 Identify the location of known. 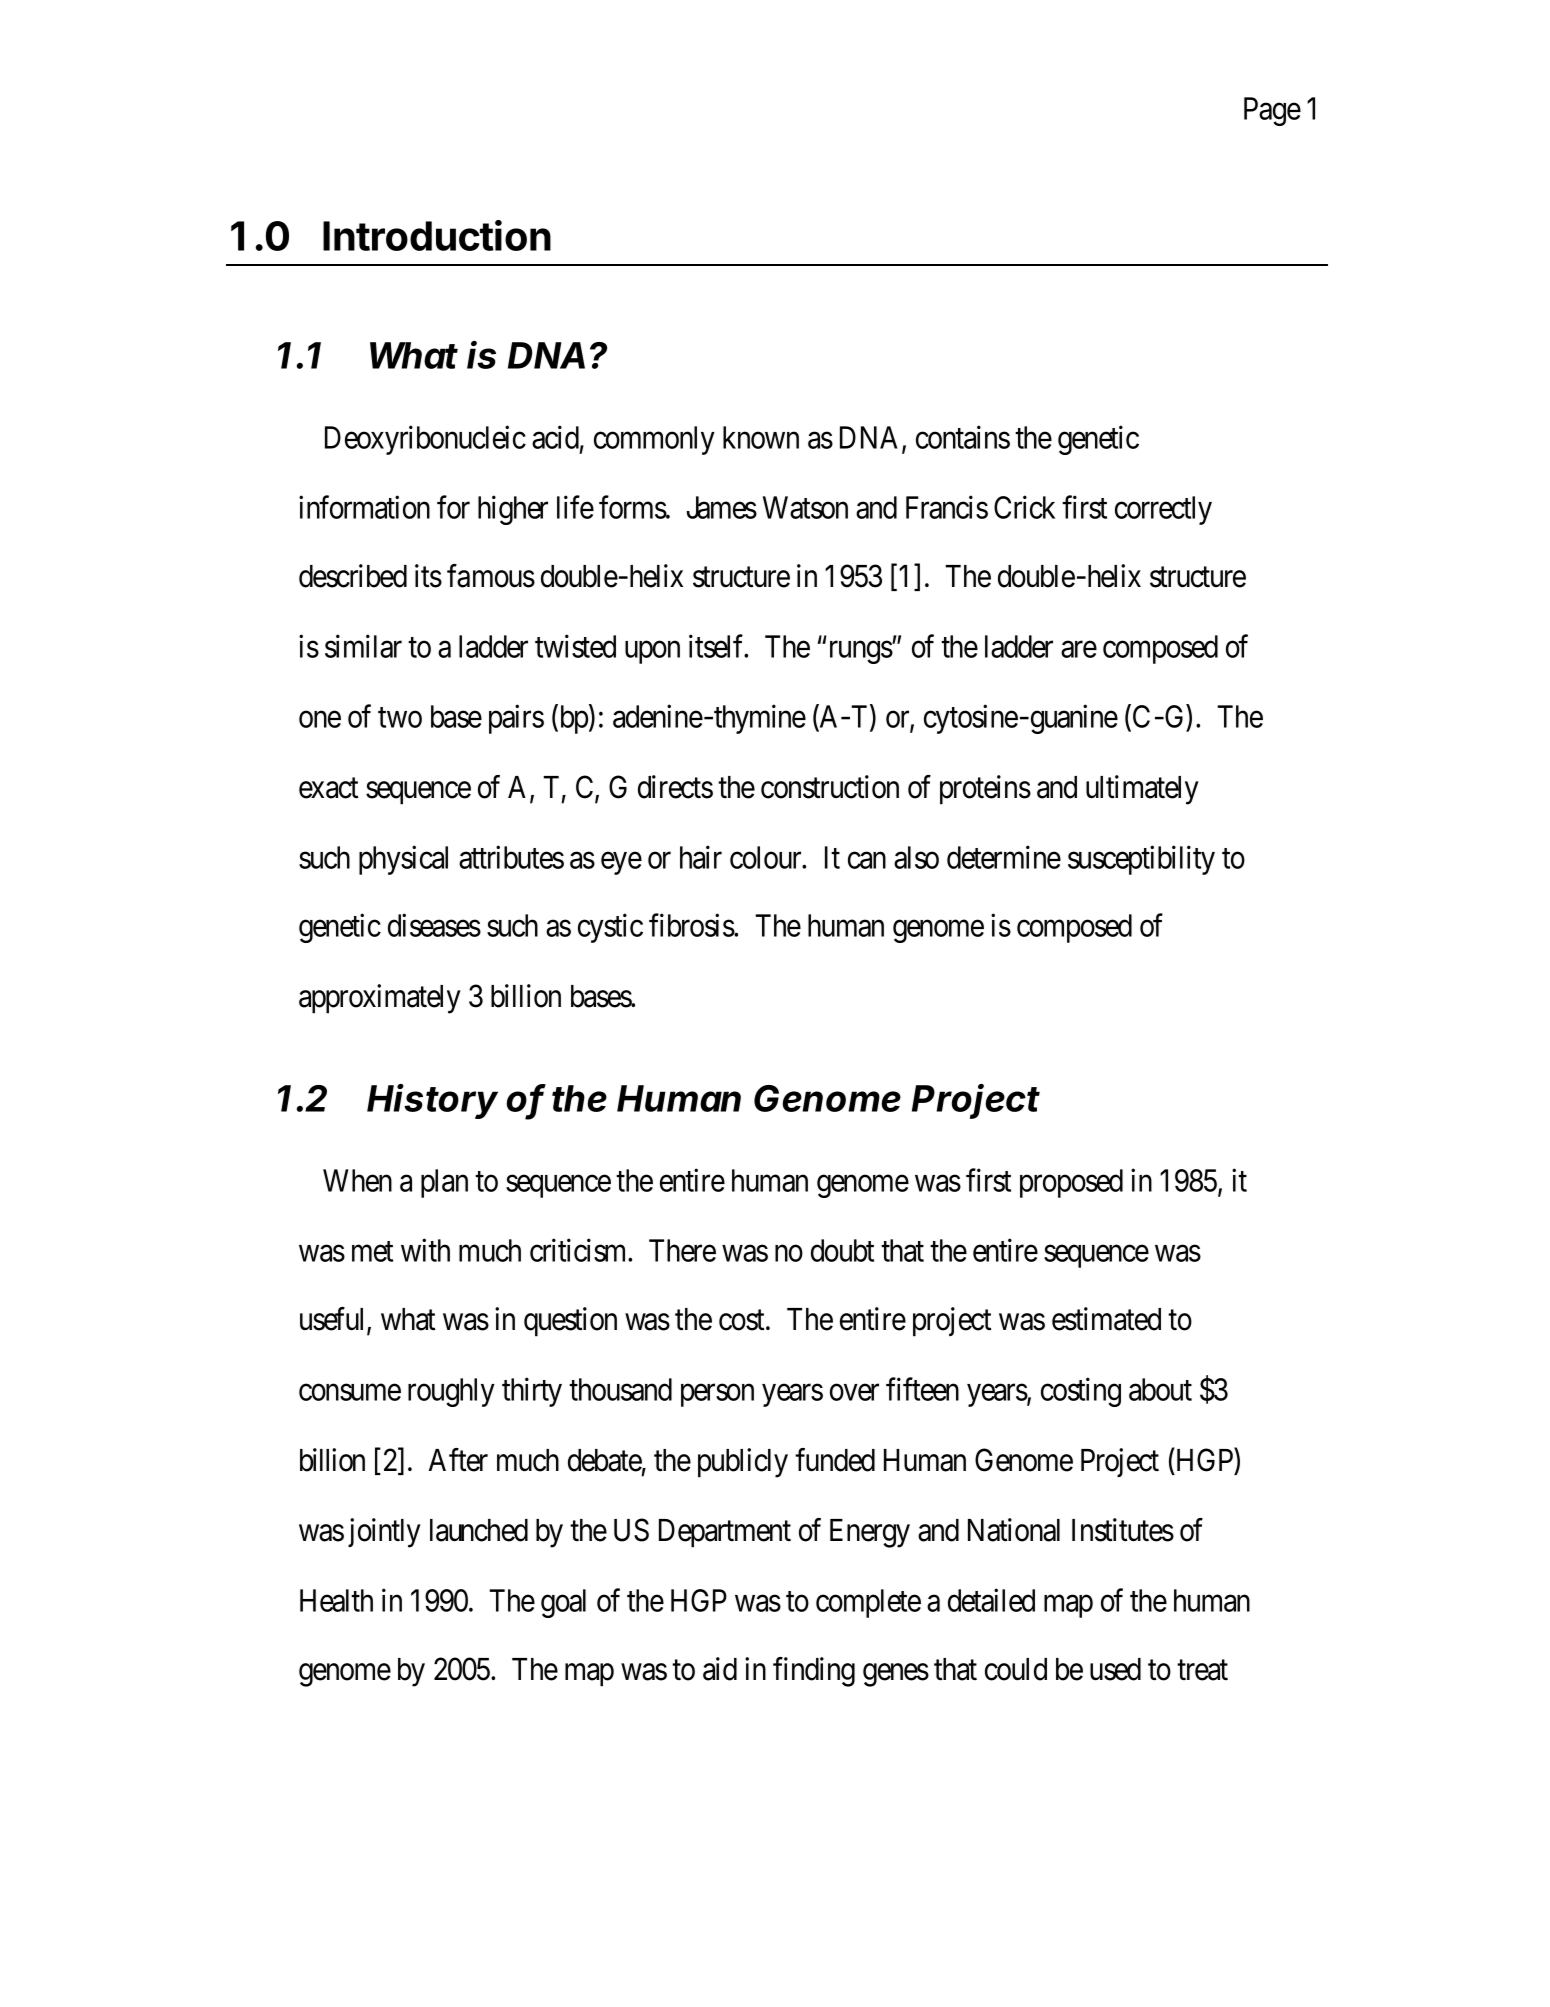
(761, 437).
